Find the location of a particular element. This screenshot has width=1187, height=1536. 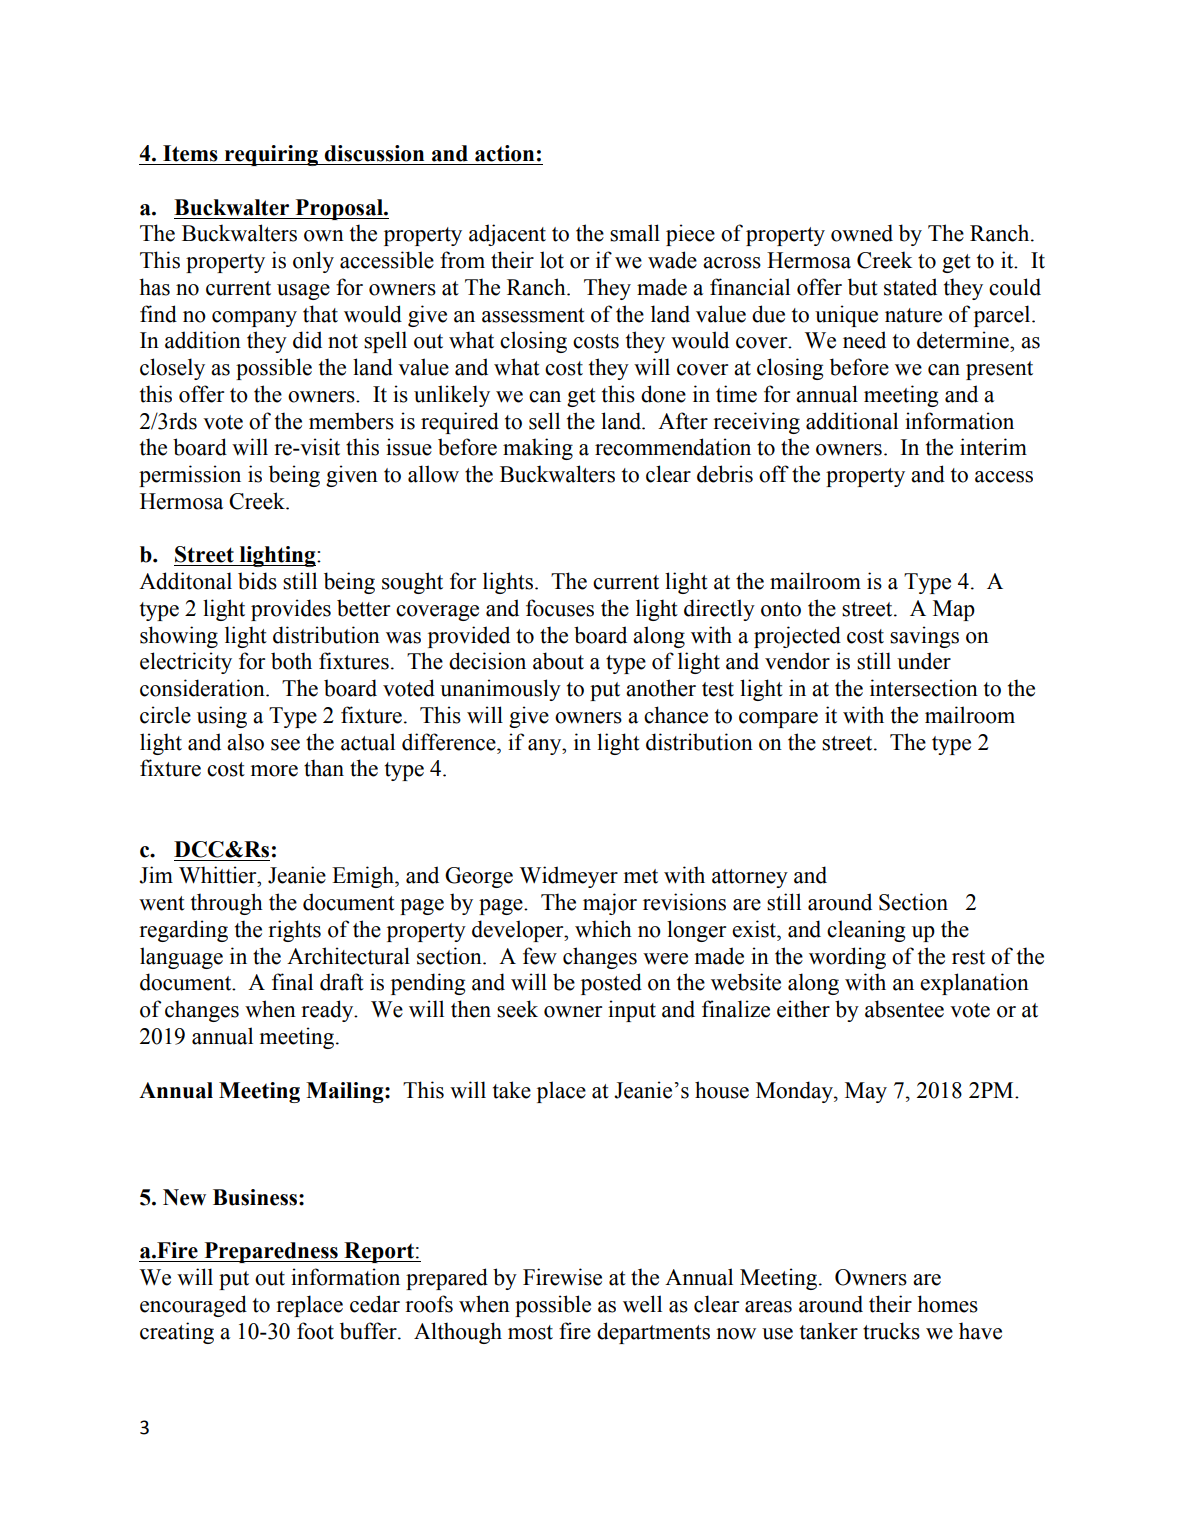

homes is located at coordinates (947, 1304).
